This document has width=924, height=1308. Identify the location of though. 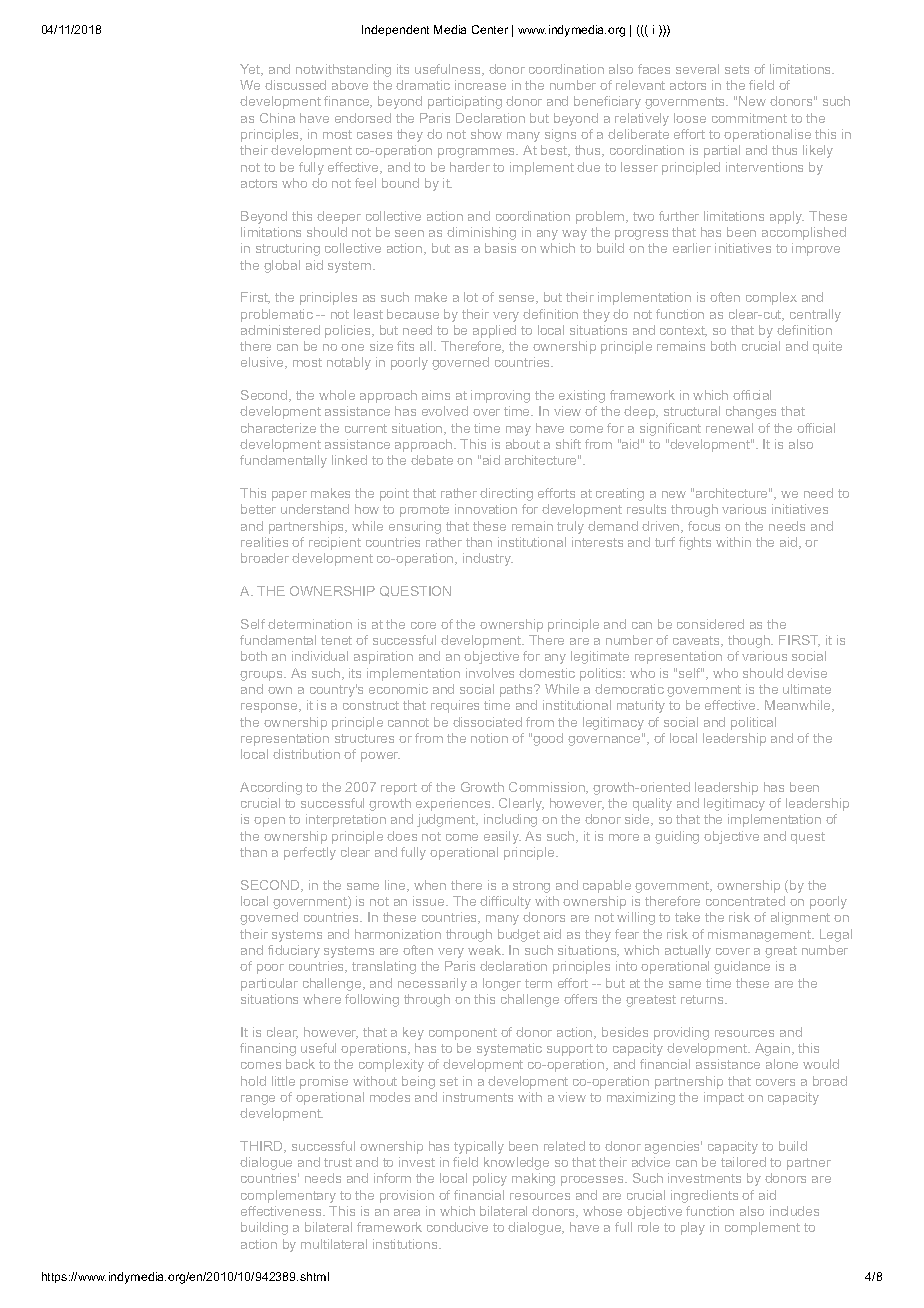
(750, 641).
